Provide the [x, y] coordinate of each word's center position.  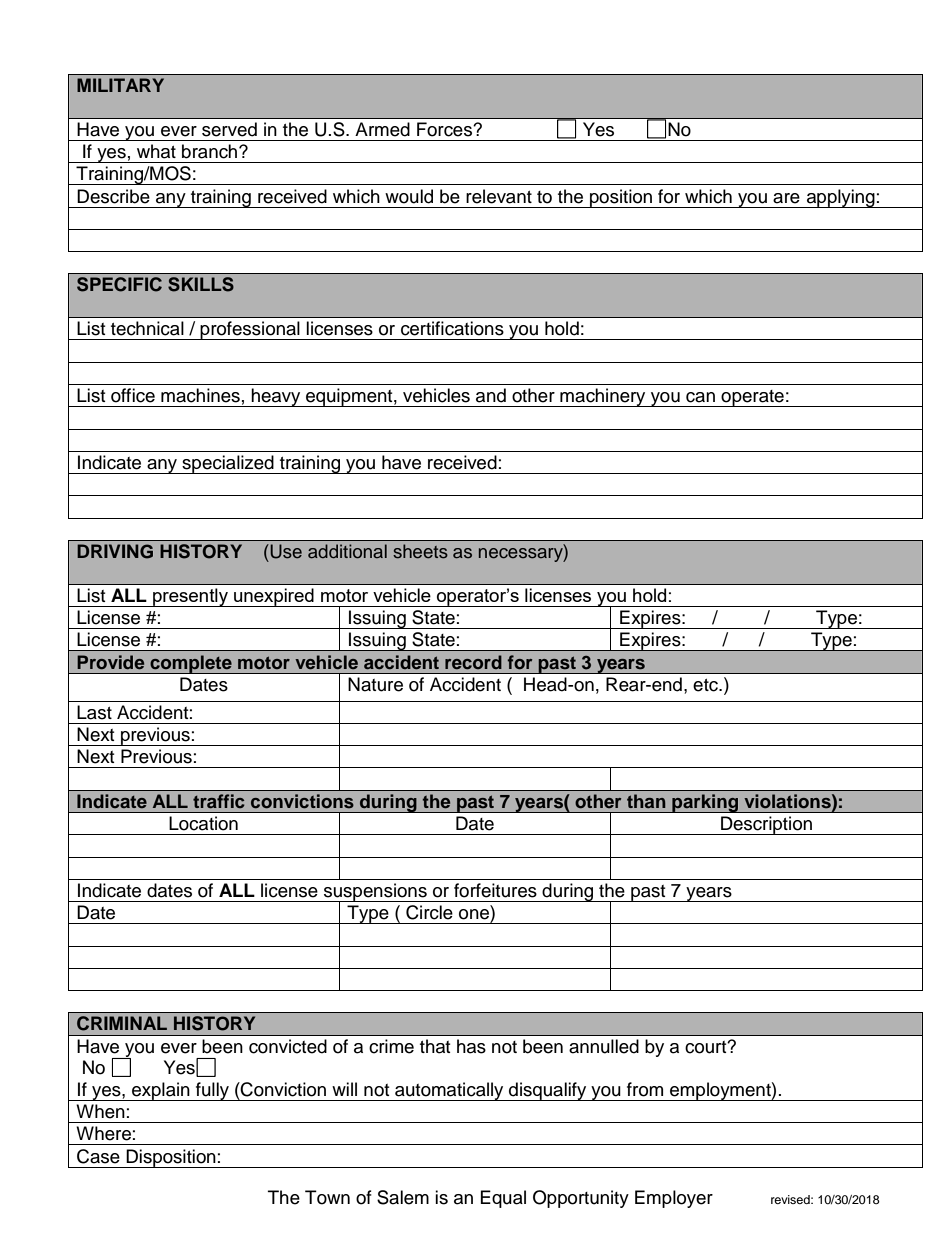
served [229, 129]
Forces [445, 129]
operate [752, 398]
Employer [674, 1199]
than [646, 801]
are [786, 198]
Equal [503, 1199]
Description [766, 825]
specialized [228, 464]
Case [98, 1156]
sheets [420, 551]
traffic [219, 801]
